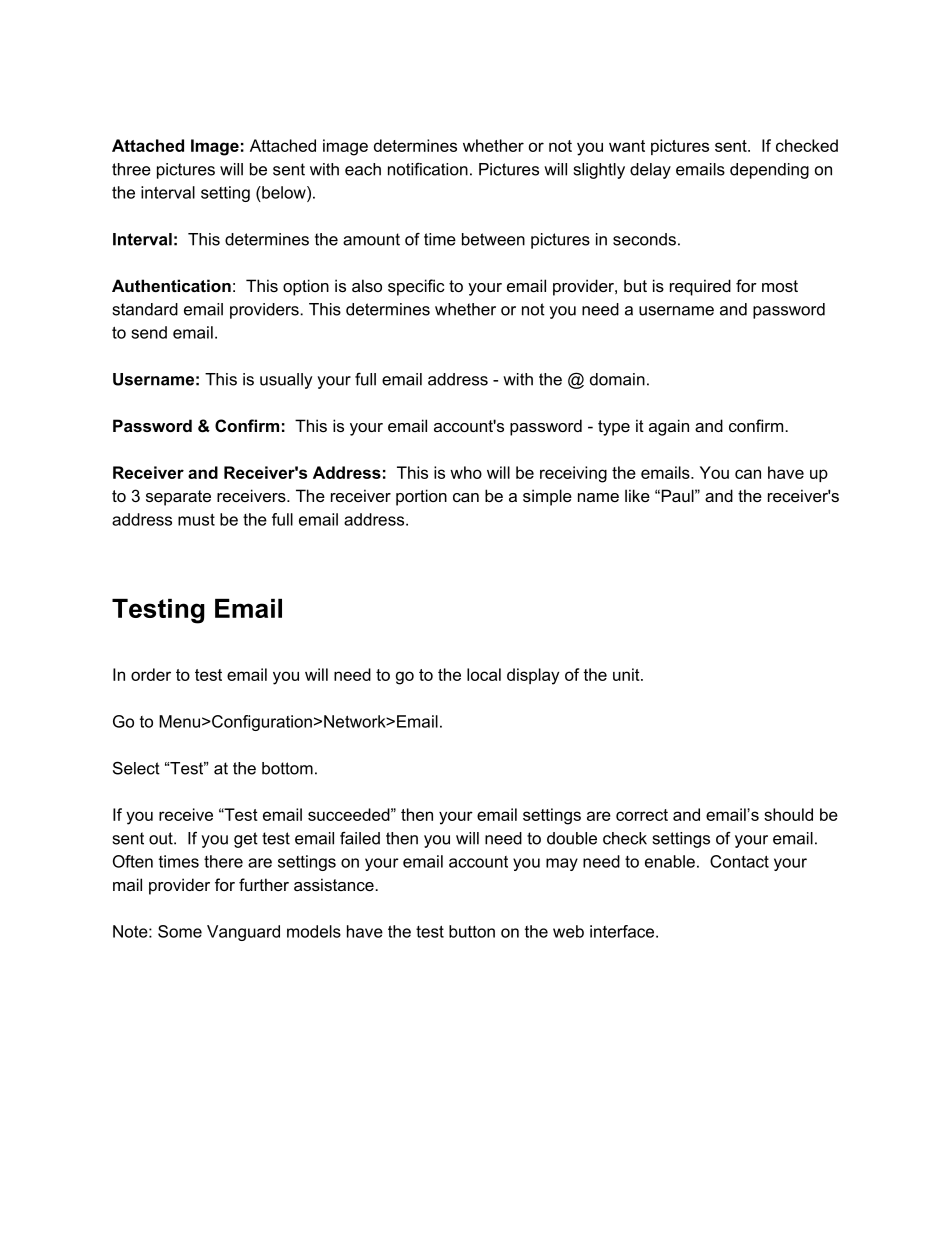 The image size is (952, 1233). Describe the element at coordinates (650, 171) in the page. I see `delay` at that location.
